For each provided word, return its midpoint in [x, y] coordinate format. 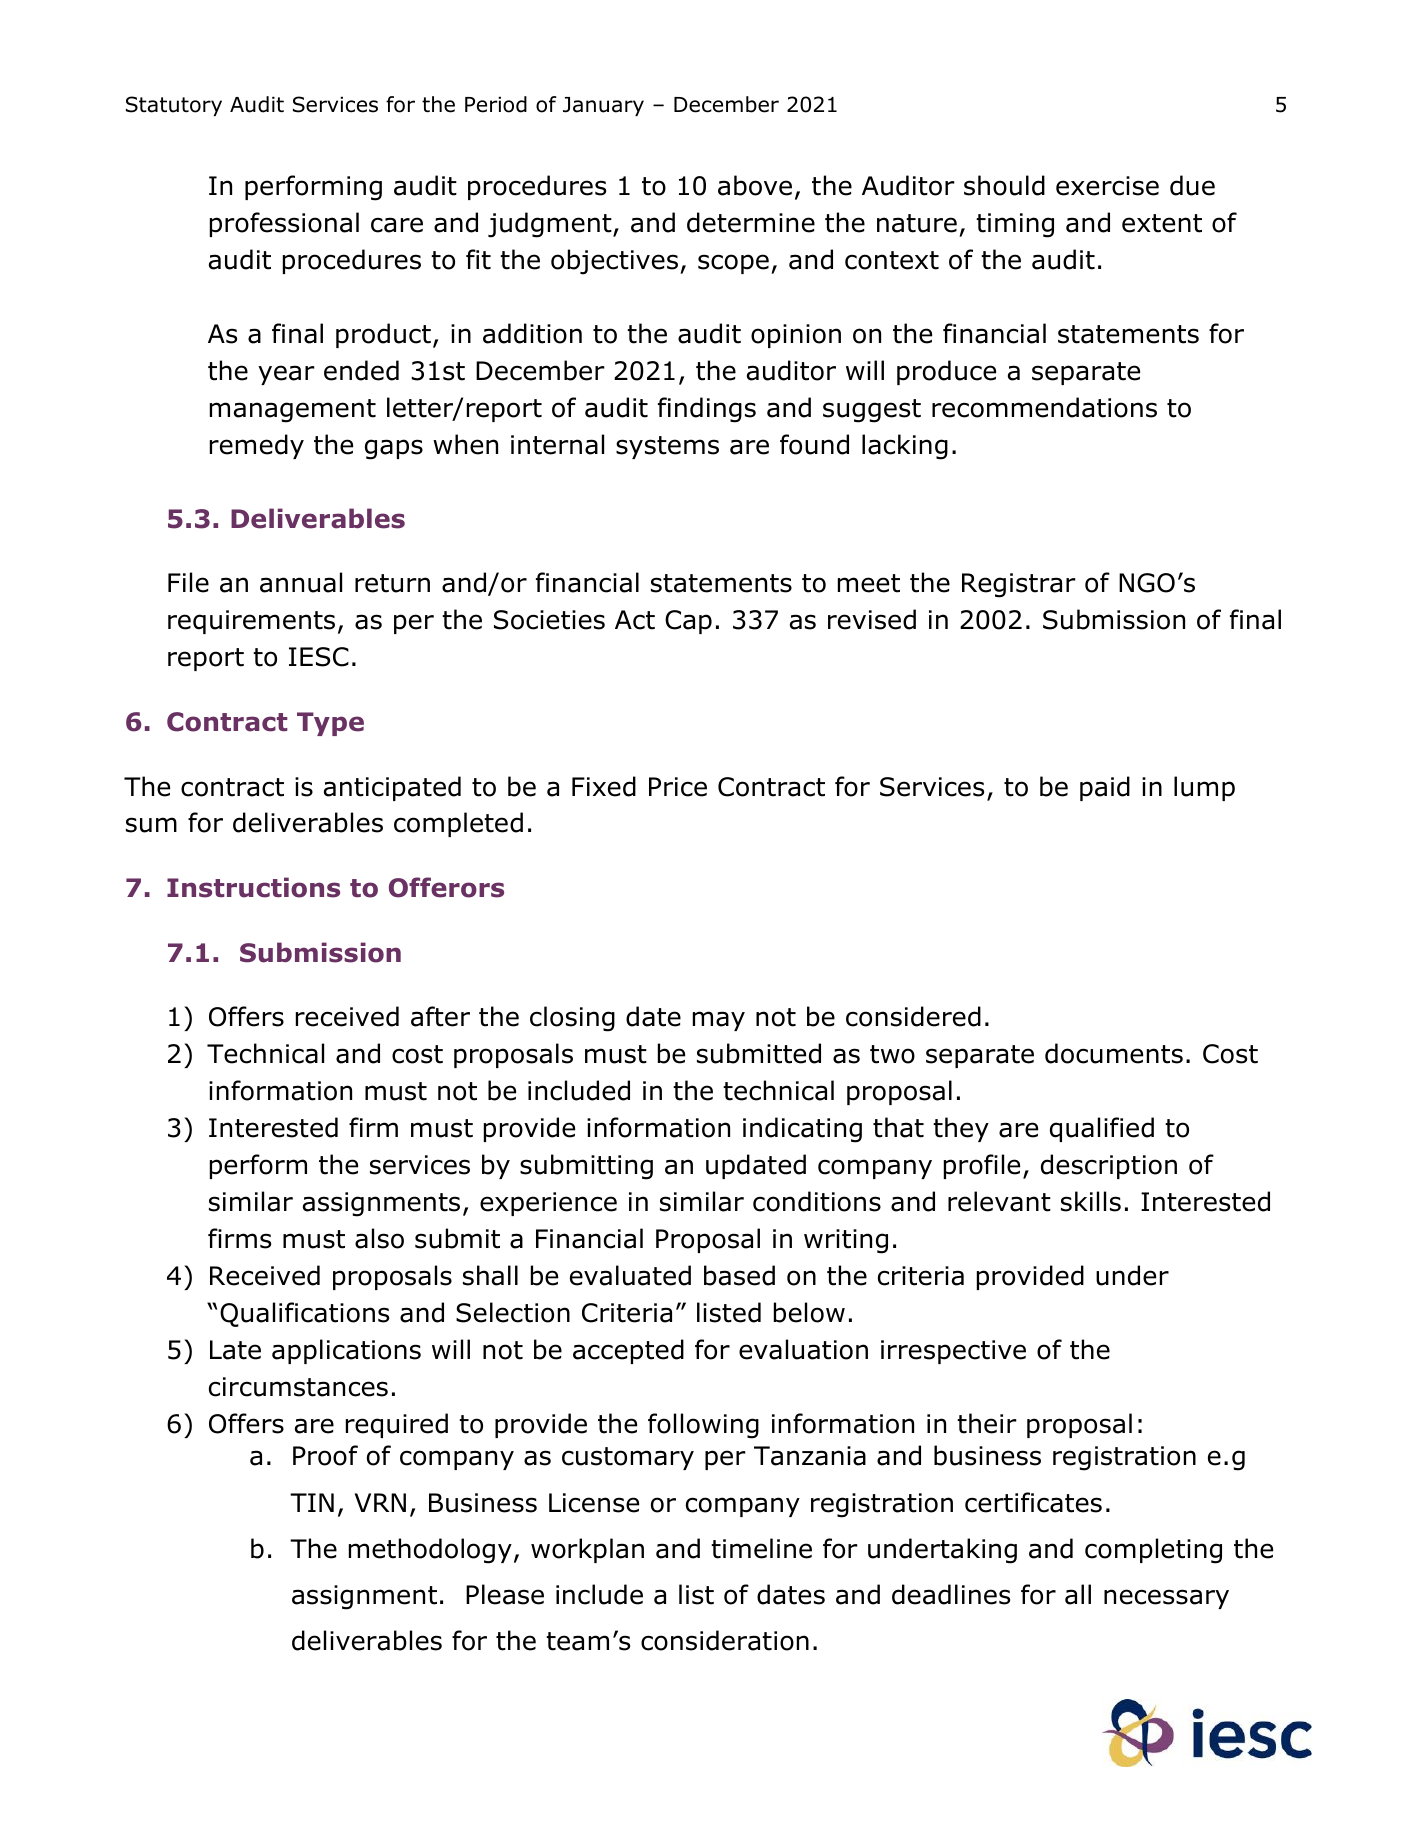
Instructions [253, 887]
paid [1105, 788]
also [379, 1238]
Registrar [1019, 585]
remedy [257, 446]
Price [678, 787]
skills [1091, 1201]
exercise [1107, 186]
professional [284, 224]
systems [667, 447]
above [755, 185]
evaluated [630, 1275]
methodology [430, 1551]
